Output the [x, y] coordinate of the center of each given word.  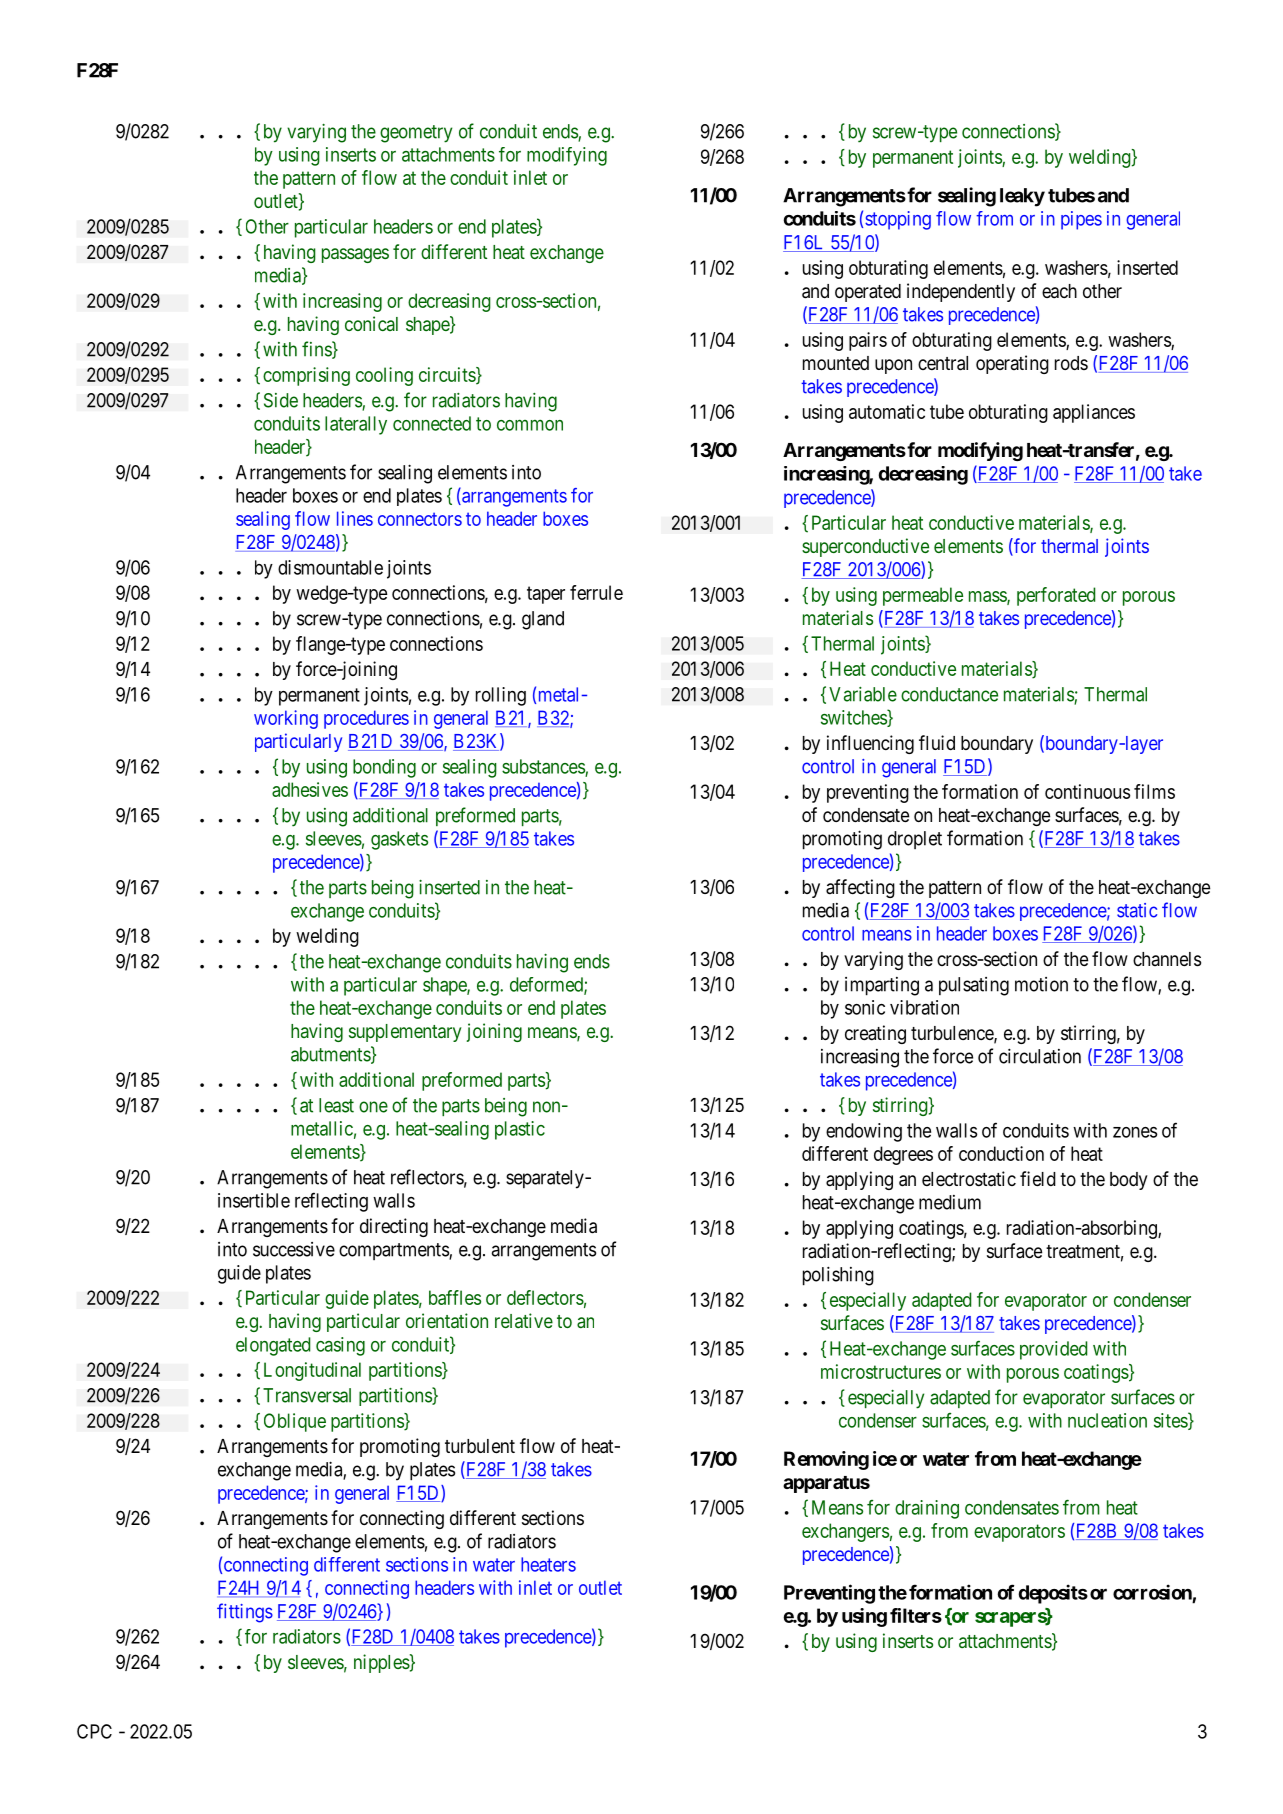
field [1038, 1178]
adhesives [310, 789]
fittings [245, 1613]
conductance [949, 694]
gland [543, 620]
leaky [1022, 197]
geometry [416, 134]
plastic [520, 1130]
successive [294, 1249]
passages [355, 255]
